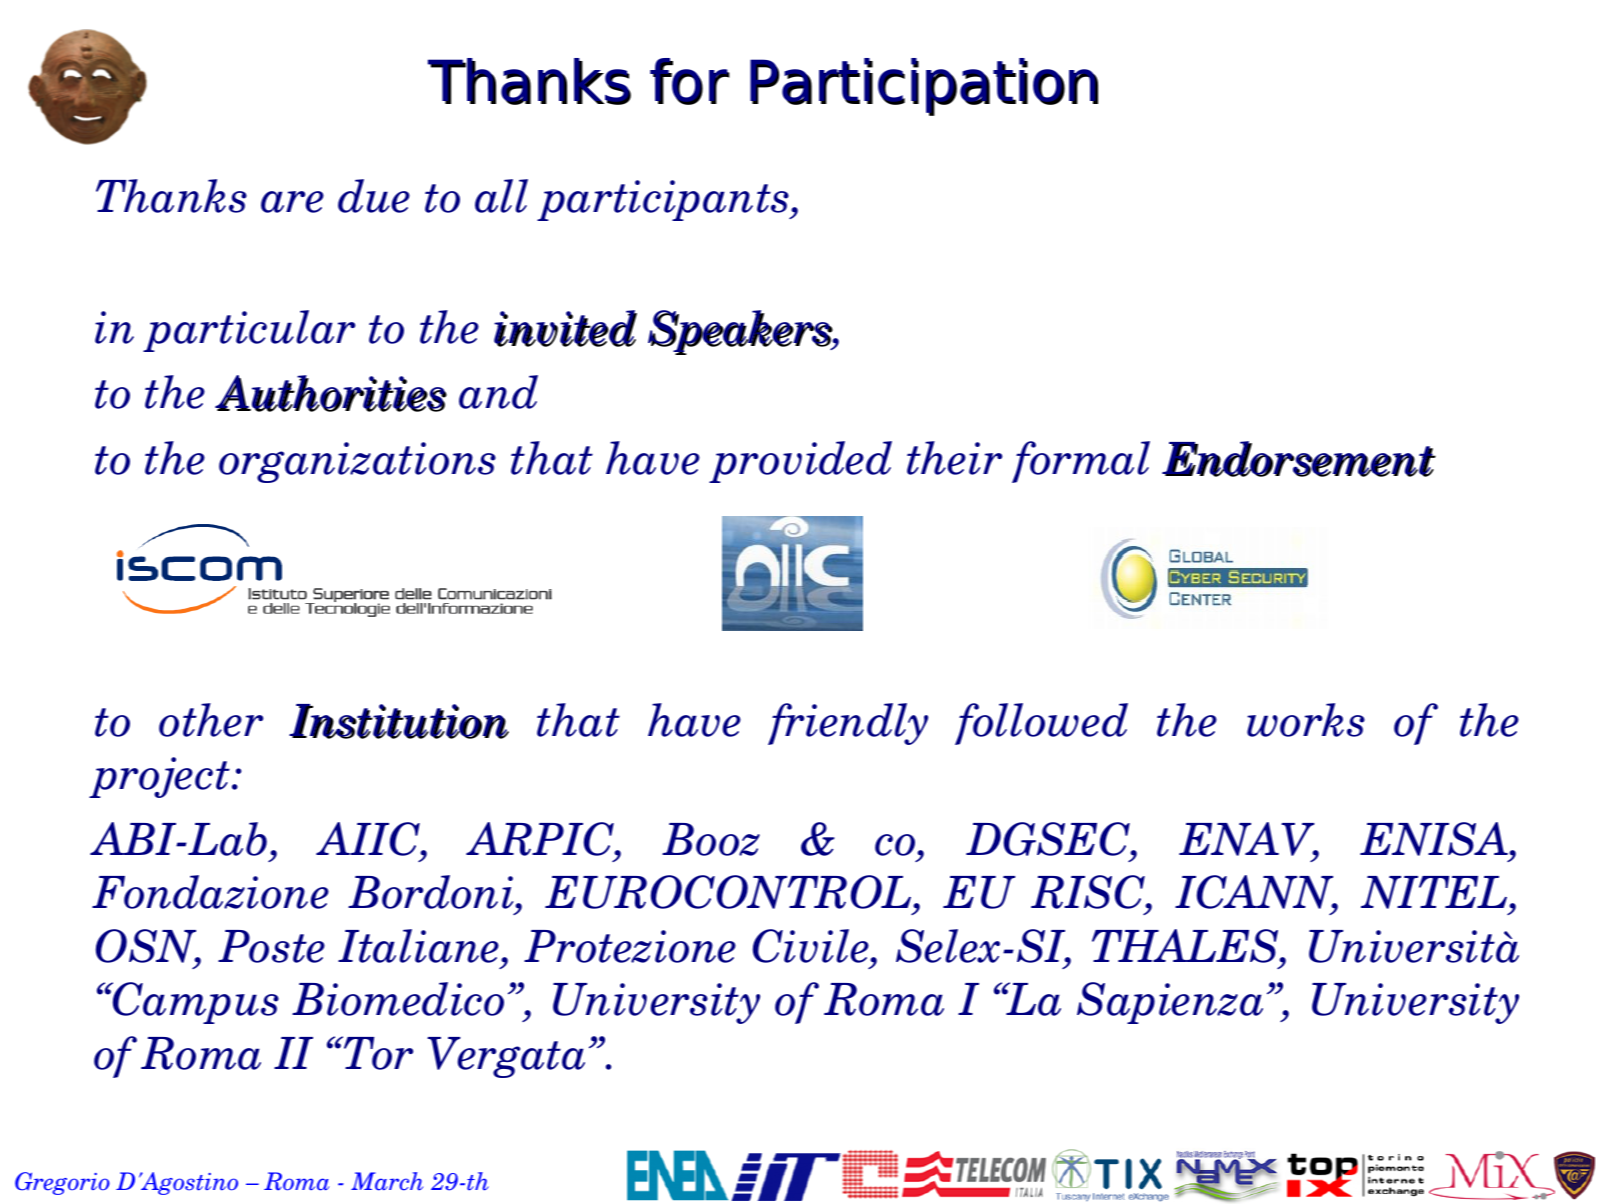 The height and width of the screenshot is (1204, 1606). Describe the element at coordinates (62, 1183) in the screenshot. I see `Gregorio` at that location.
